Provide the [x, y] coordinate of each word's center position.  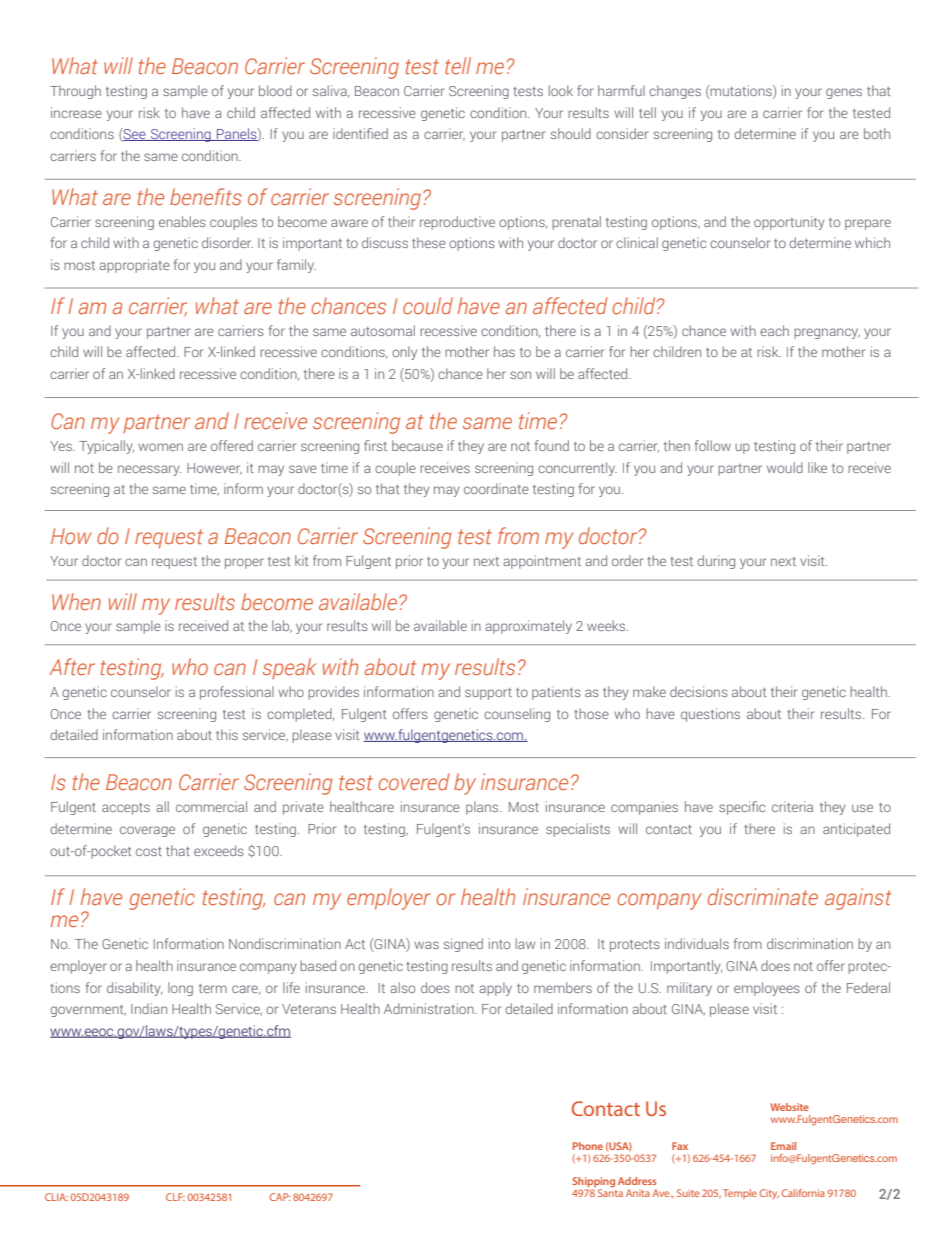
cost [149, 851]
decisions [699, 691]
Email [783, 1146]
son [520, 375]
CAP [280, 1197]
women [160, 447]
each [774, 330]
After [72, 667]
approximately [528, 627]
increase [76, 112]
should [571, 133]
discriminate [763, 897]
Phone [588, 1146]
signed [463, 945]
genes [844, 93]
